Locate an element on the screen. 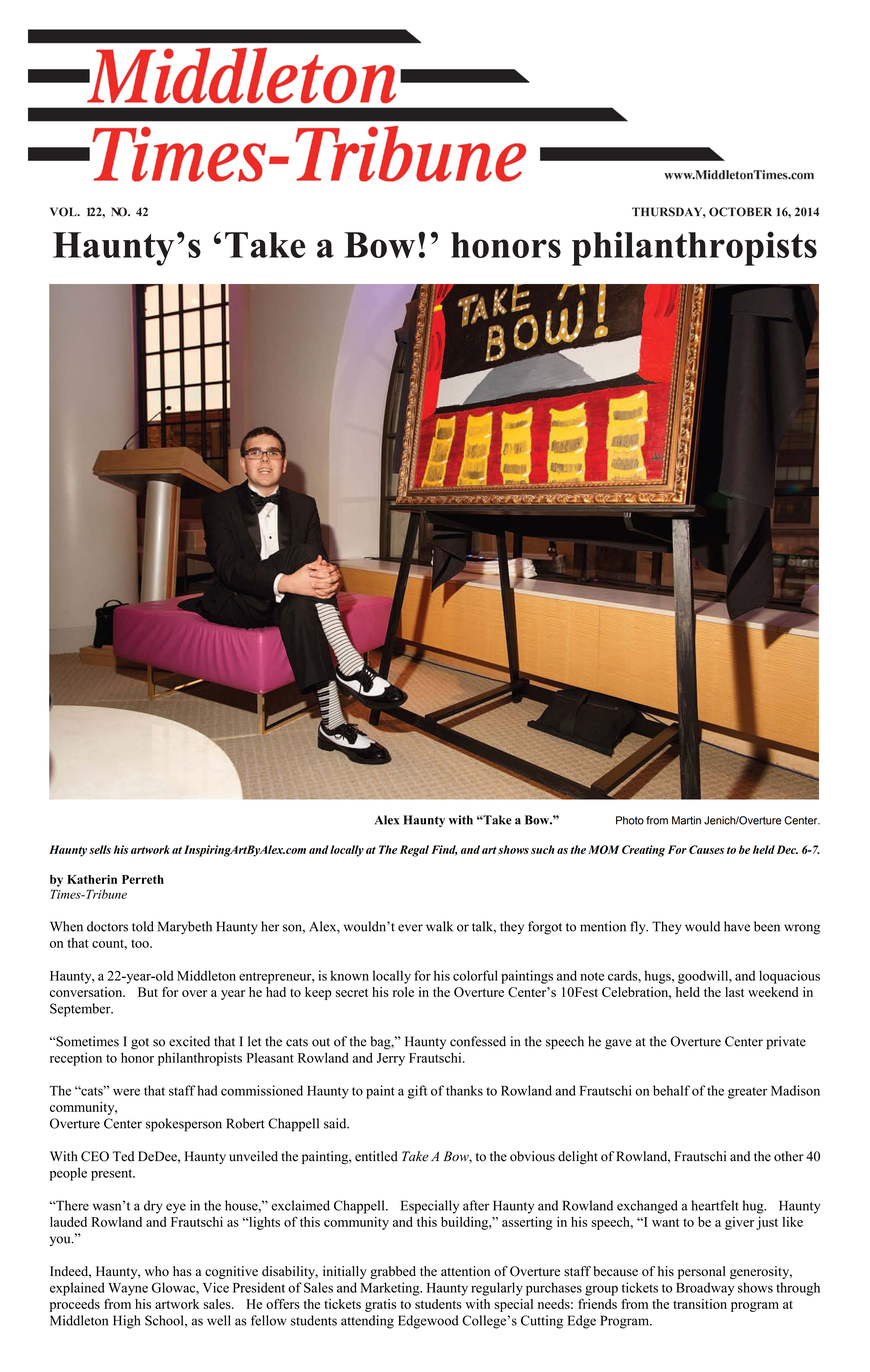  Find is located at coordinates (444, 850).
